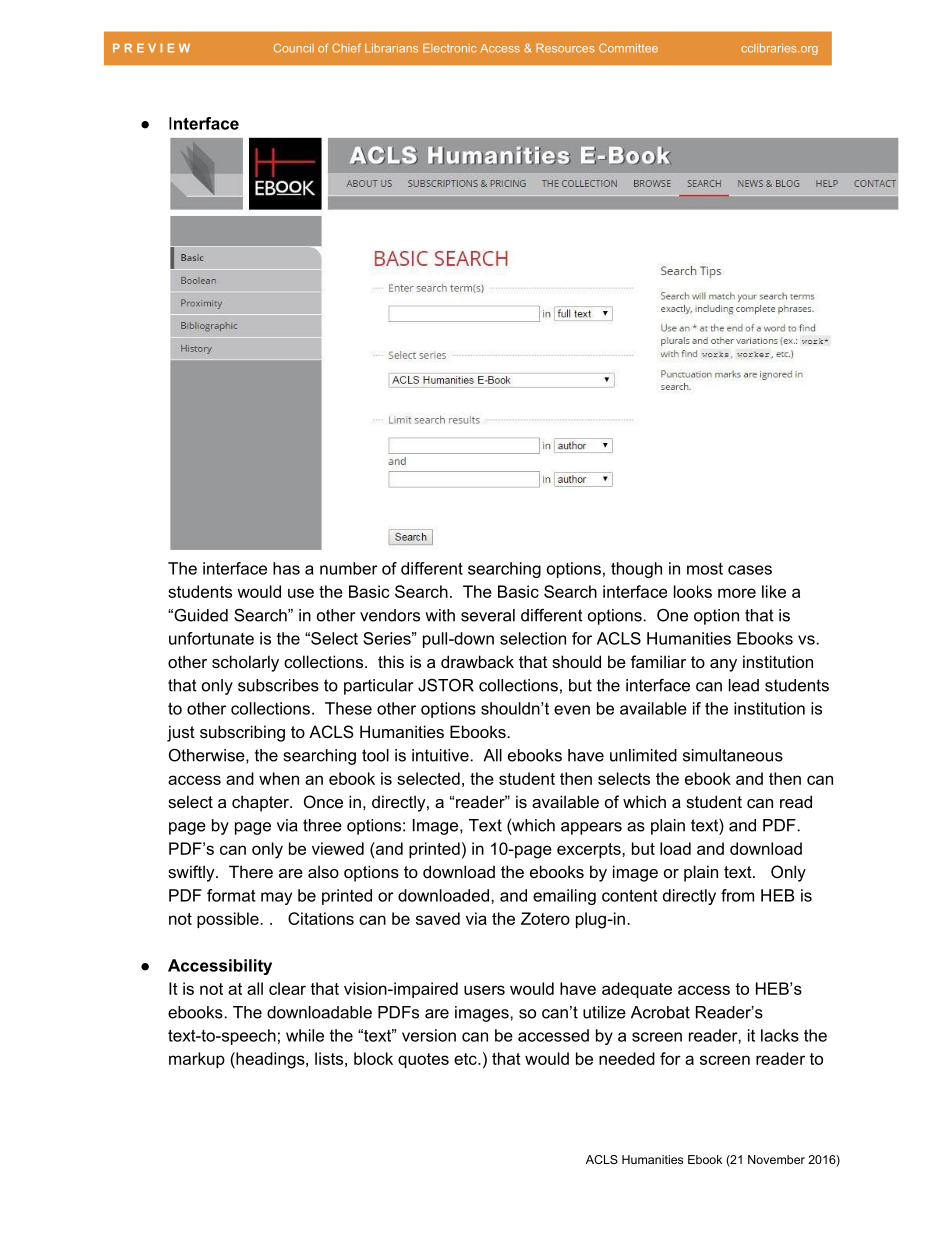  Describe the element at coordinates (449, 48) in the screenshot. I see `Electronic` at that location.
